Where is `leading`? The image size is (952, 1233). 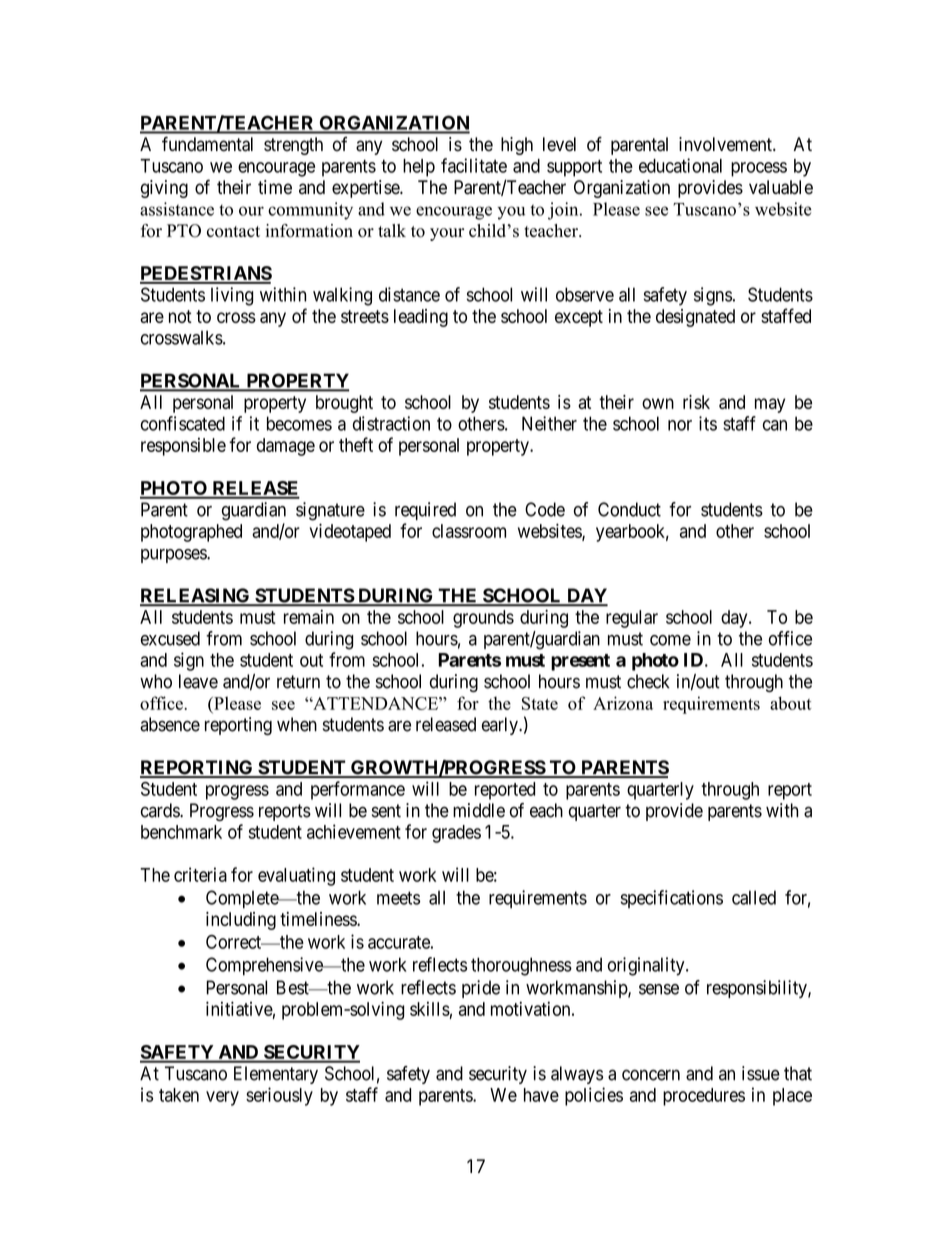
leading is located at coordinates (421, 318).
